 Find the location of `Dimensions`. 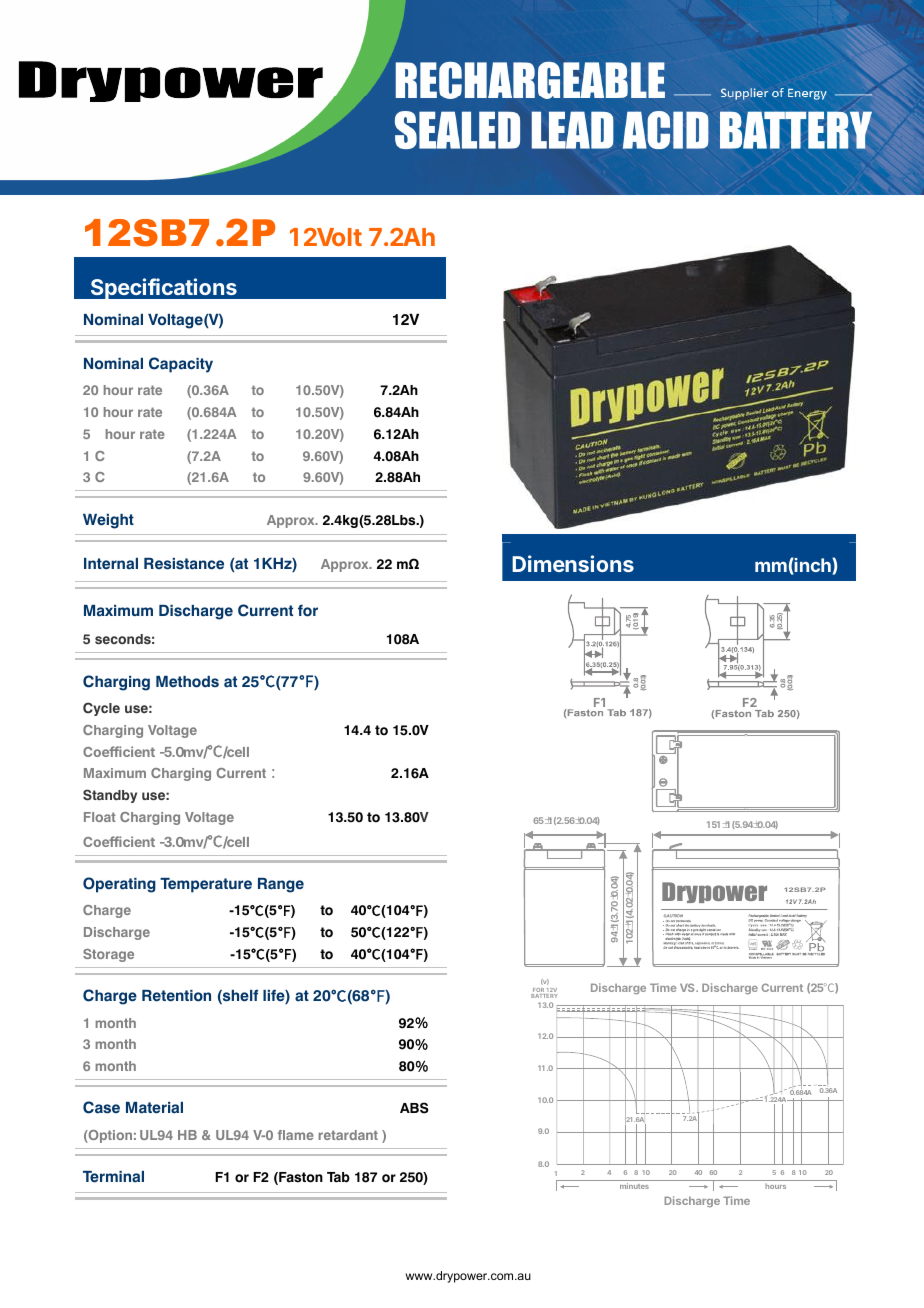

Dimensions is located at coordinates (573, 563).
